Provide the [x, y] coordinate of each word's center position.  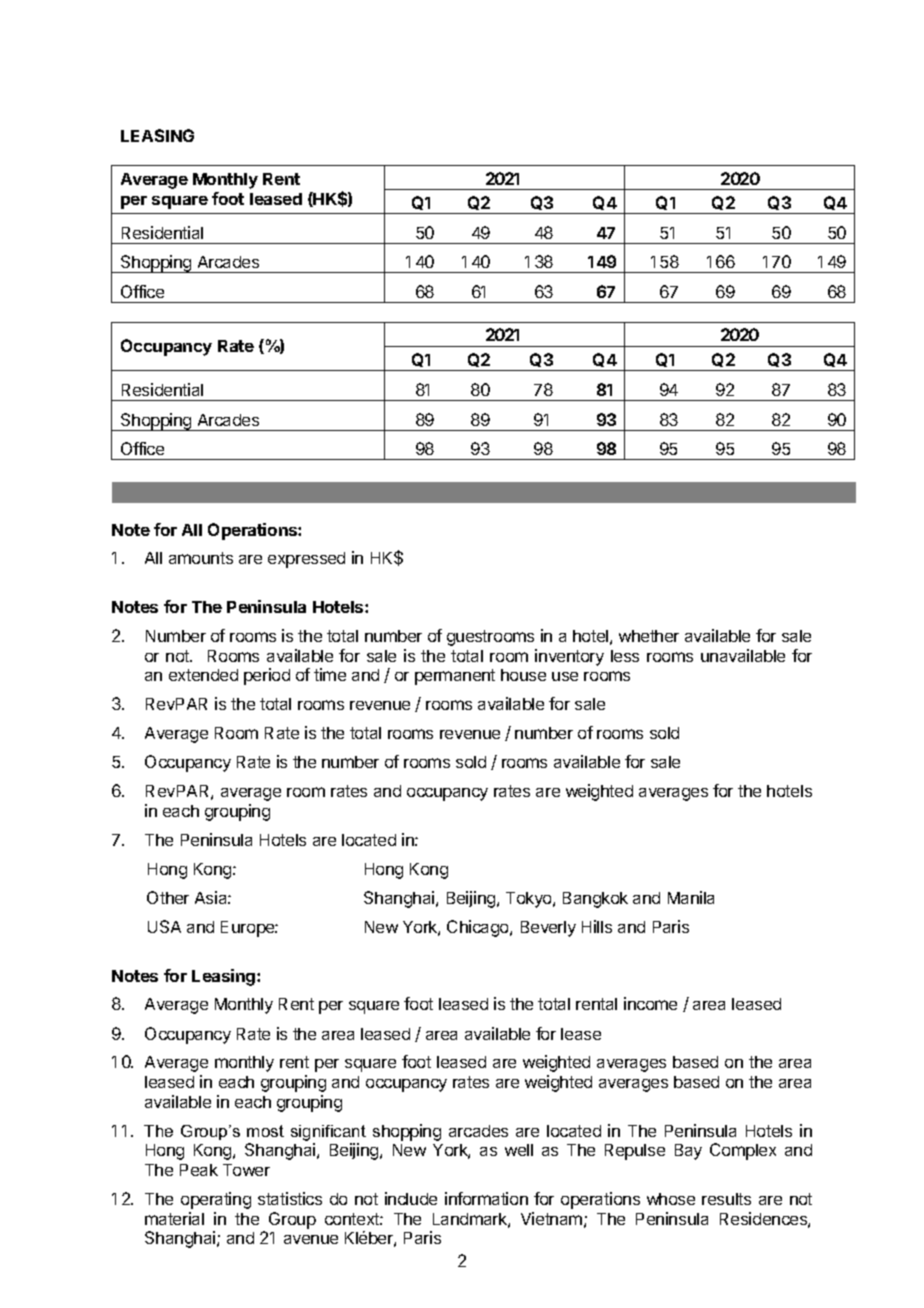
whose [671, 1199]
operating [216, 1200]
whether [649, 636]
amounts [201, 558]
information [486, 1198]
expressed [306, 560]
